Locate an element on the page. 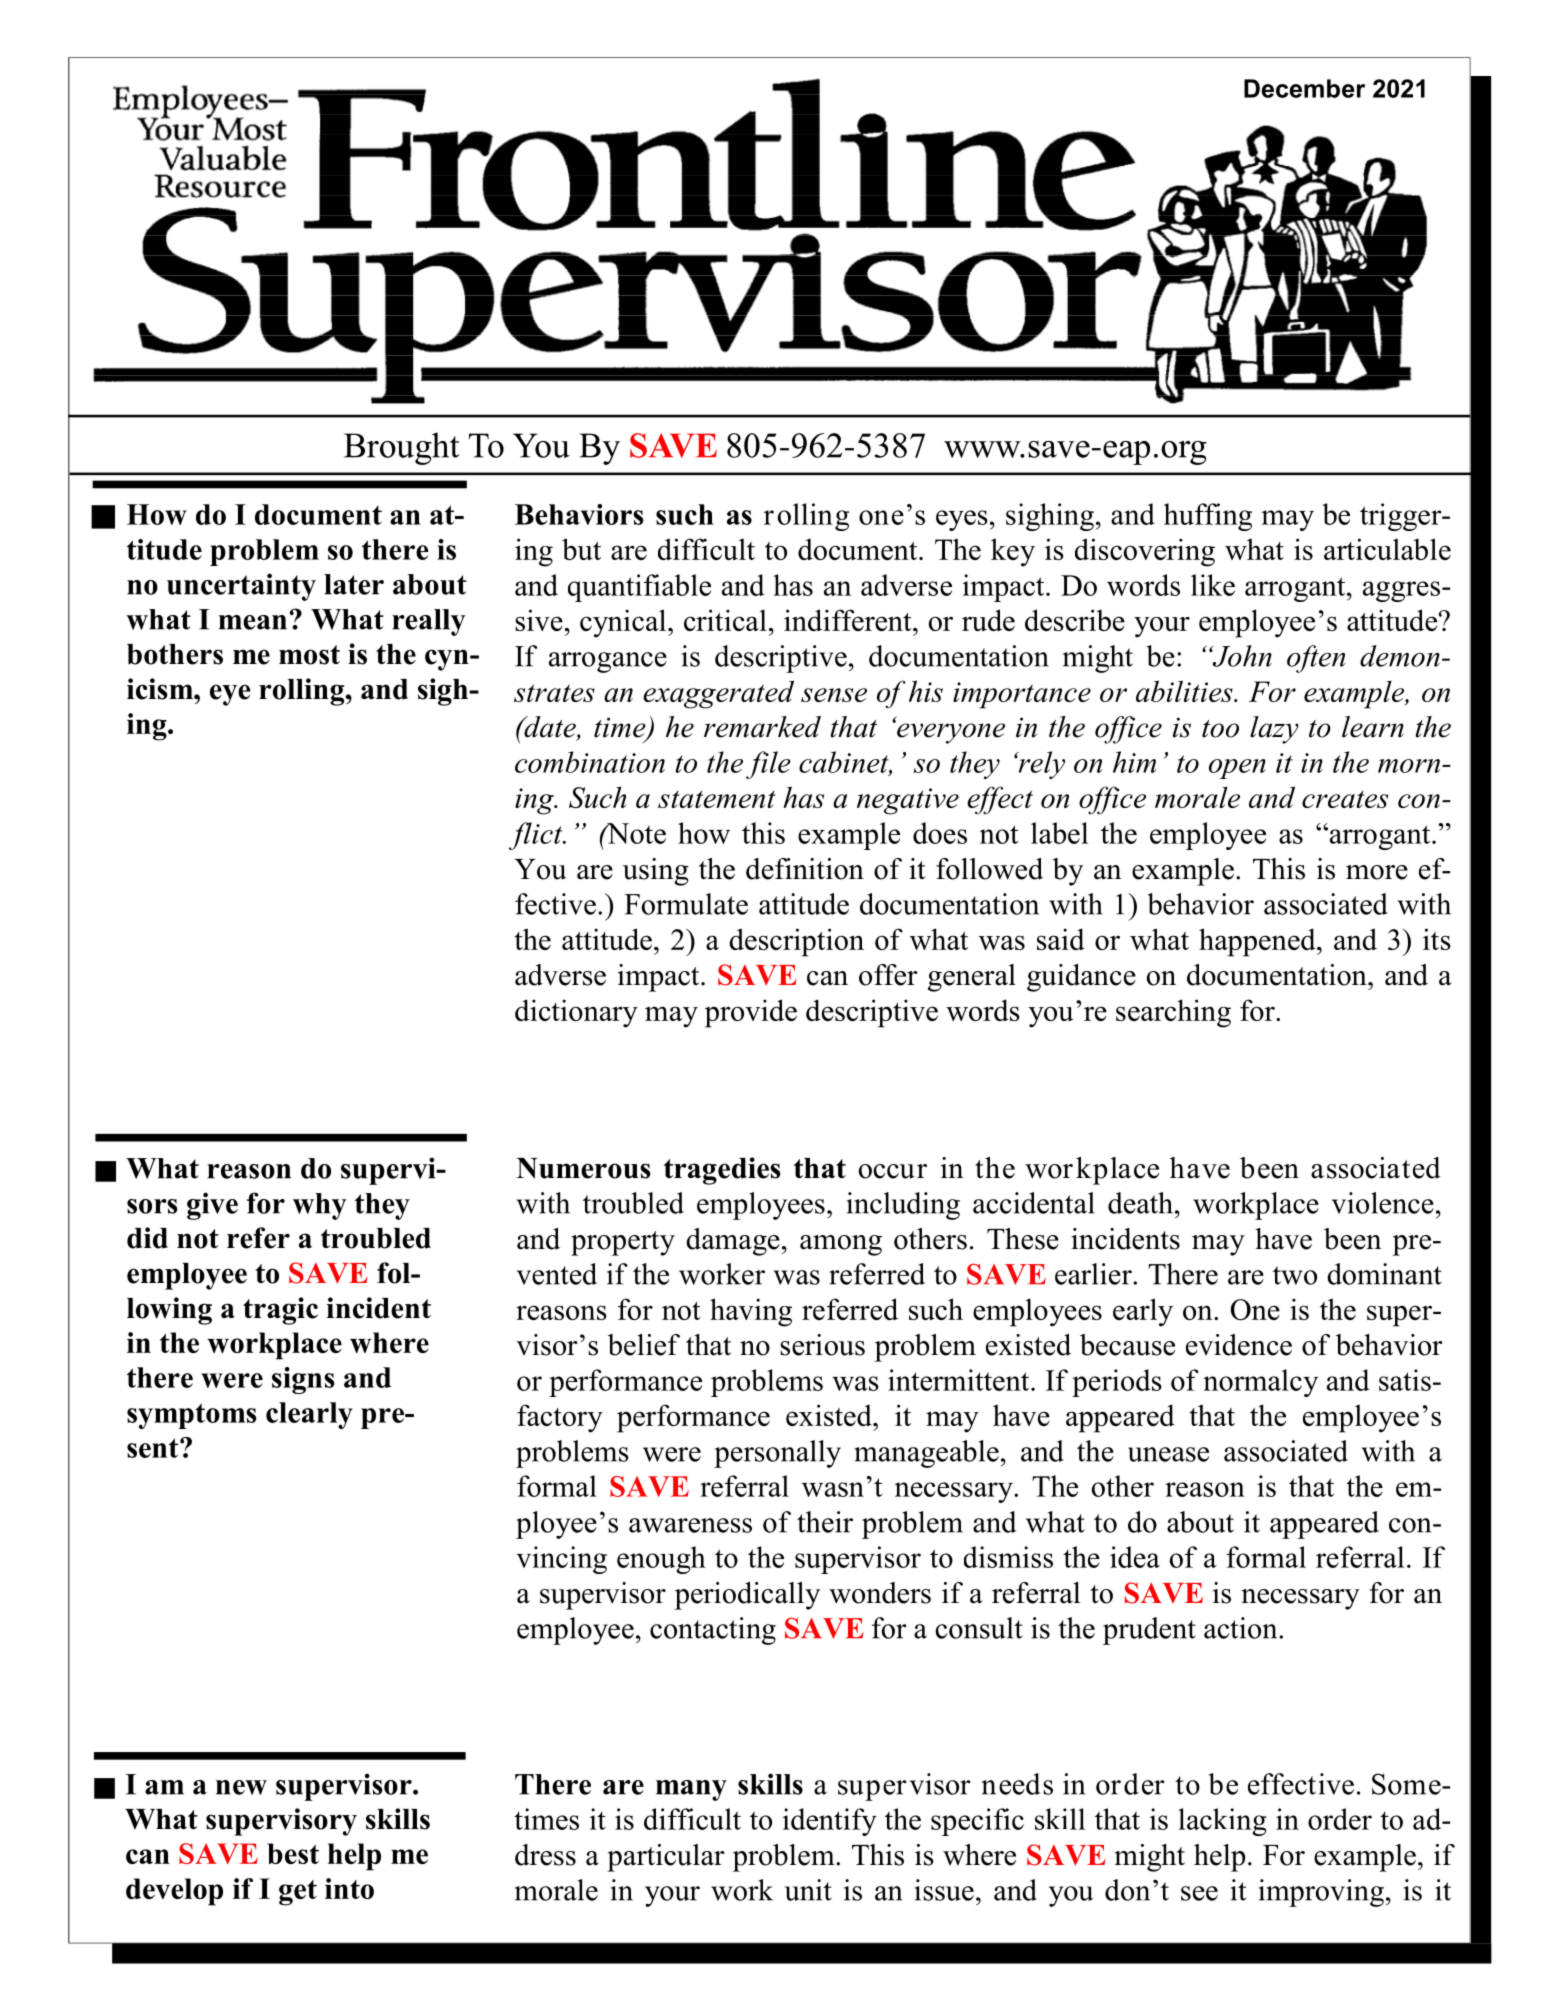 The width and height of the page is (1550, 2006). later is located at coordinates (354, 584).
